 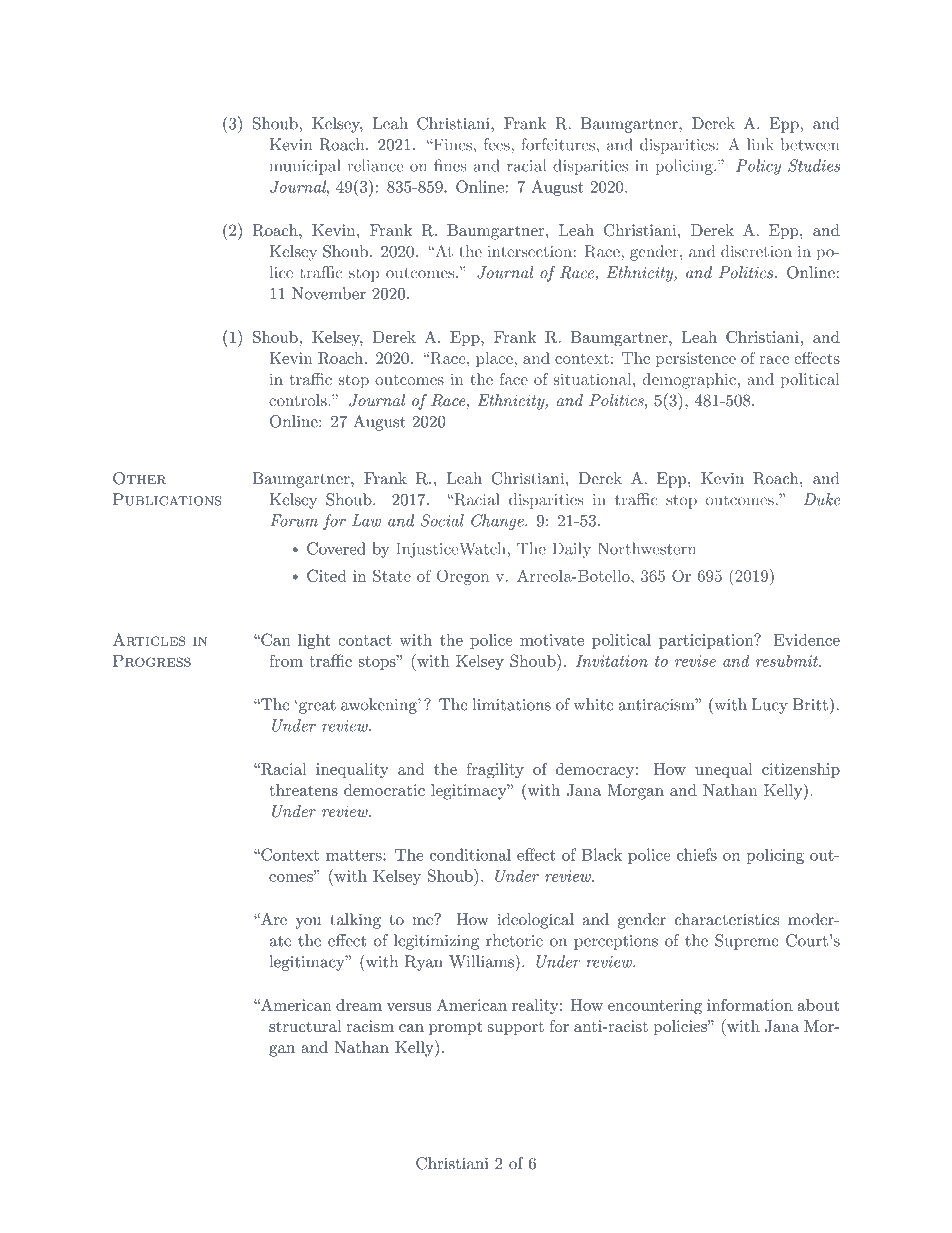 I want to click on Cited, so click(x=327, y=575).
